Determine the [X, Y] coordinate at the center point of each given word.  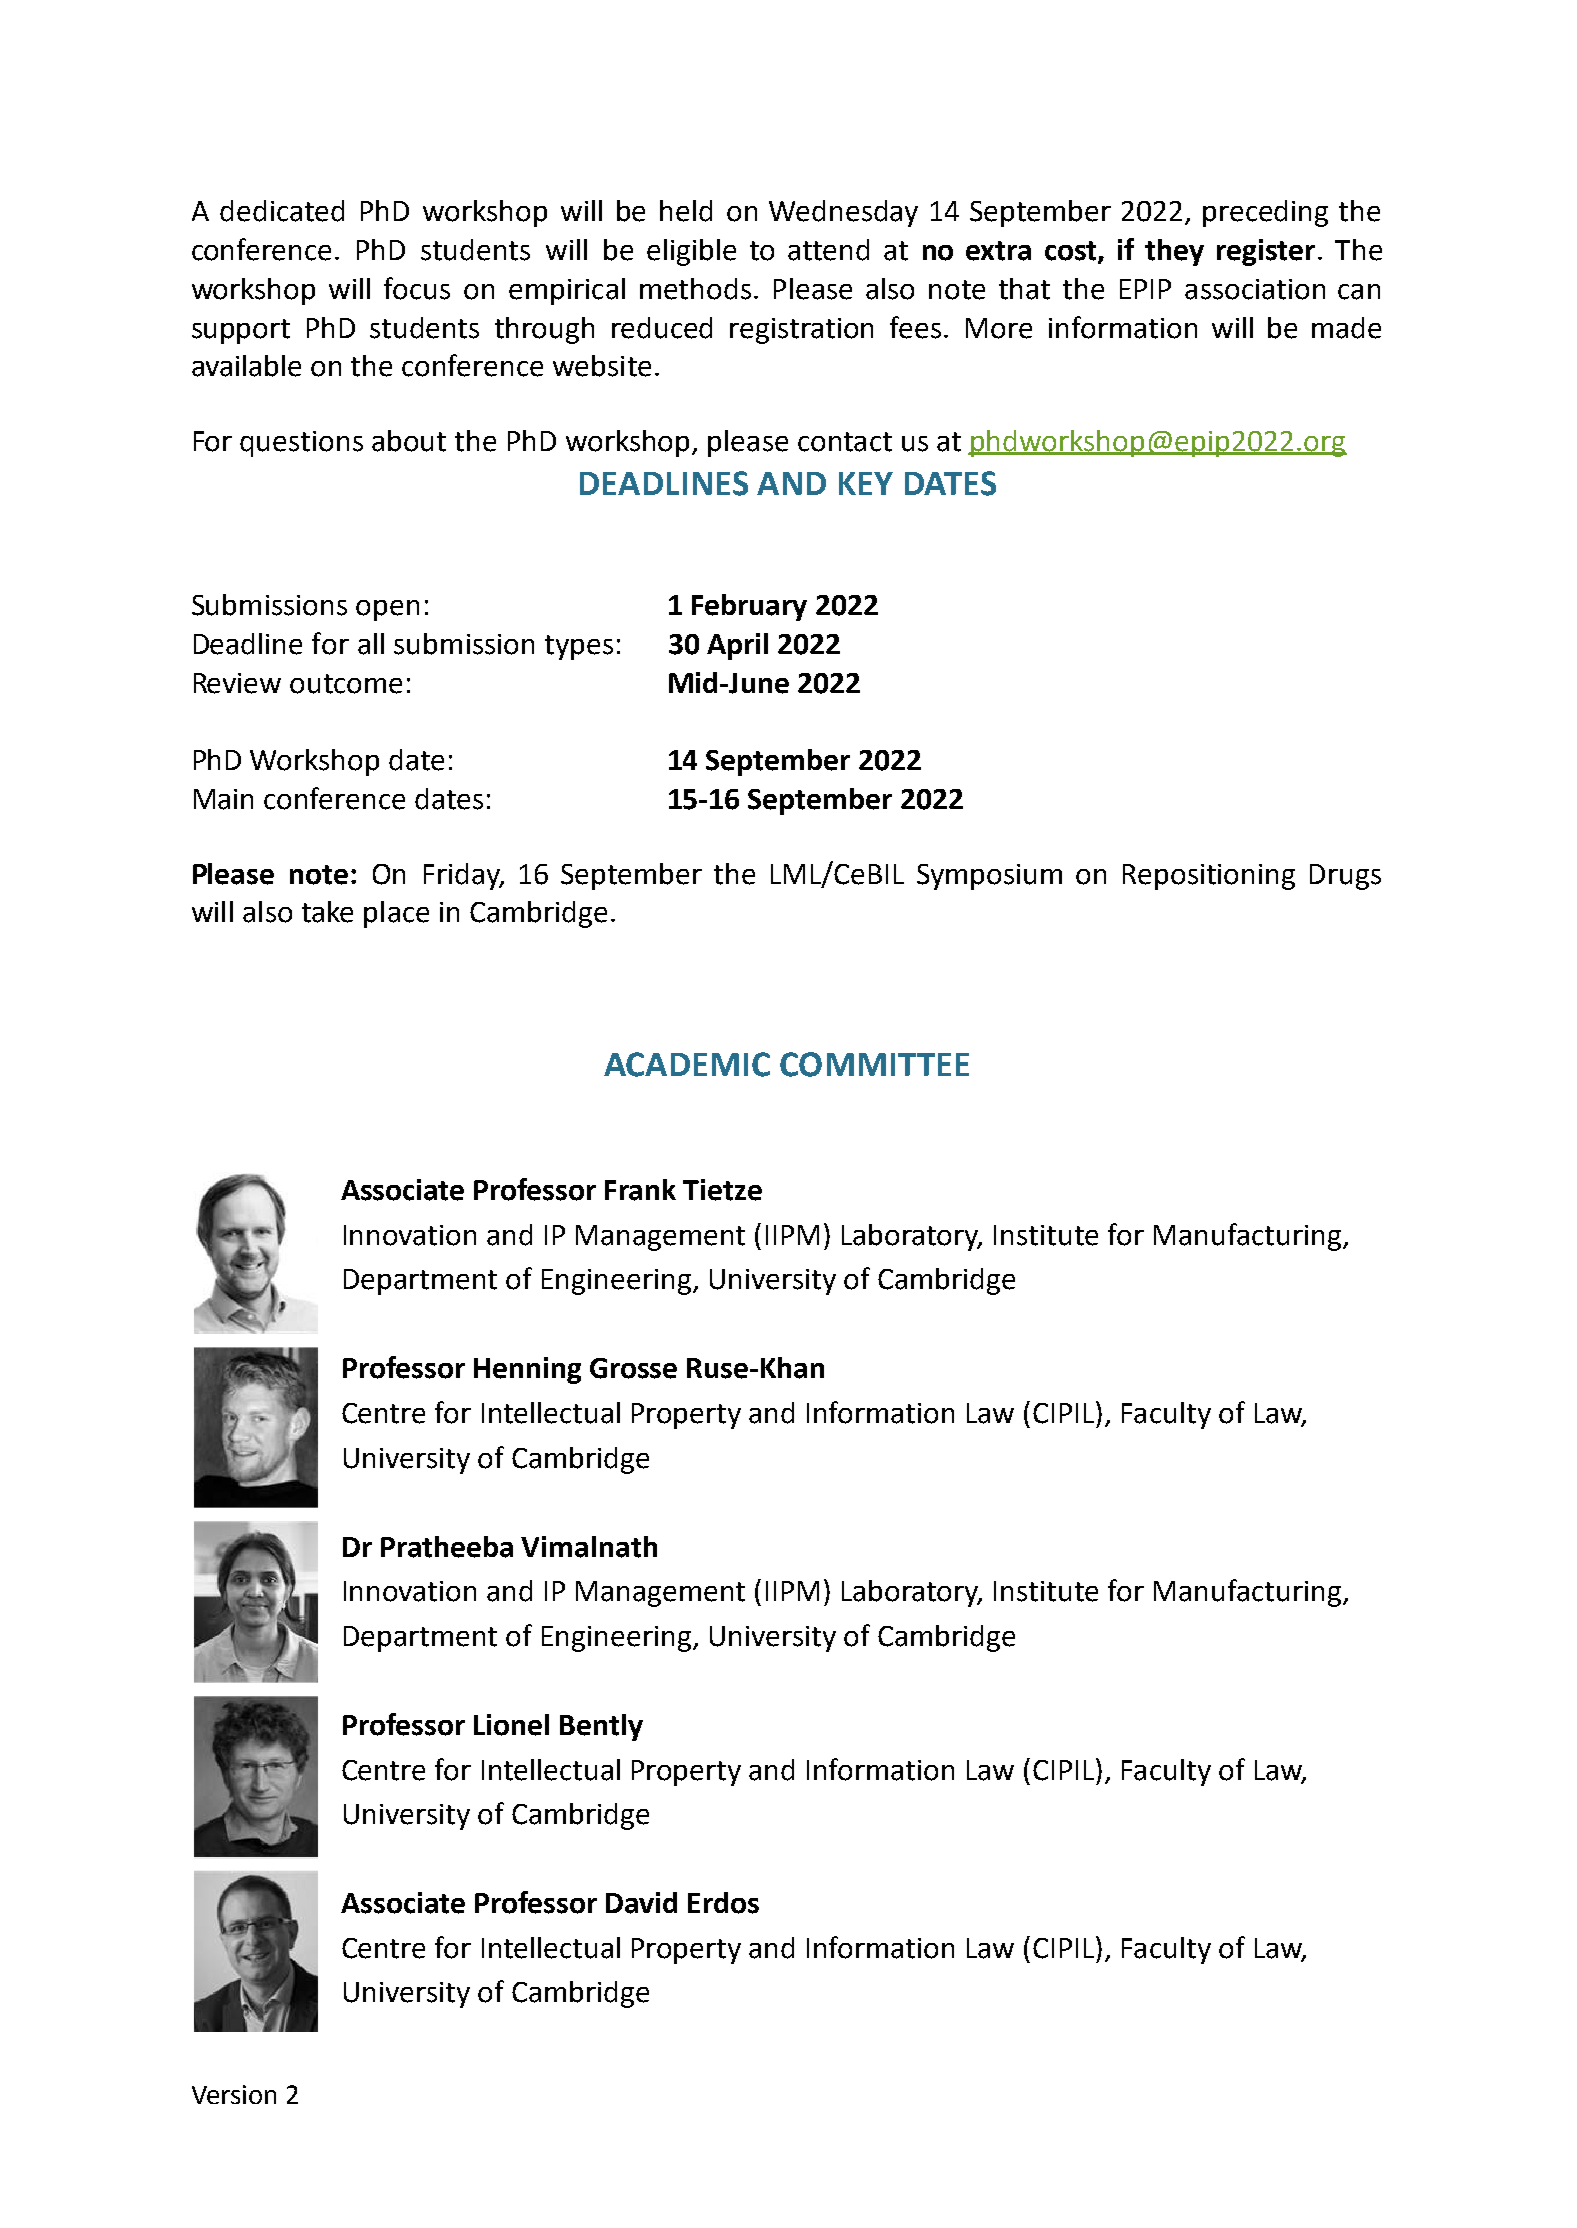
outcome [346, 684]
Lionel [511, 1725]
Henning [527, 1370]
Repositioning [1209, 877]
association [1255, 289]
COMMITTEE [874, 1064]
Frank [640, 1190]
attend [828, 250]
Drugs [1345, 877]
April [737, 646]
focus [417, 288]
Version [234, 2094]
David [641, 1903]
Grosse [633, 1368]
